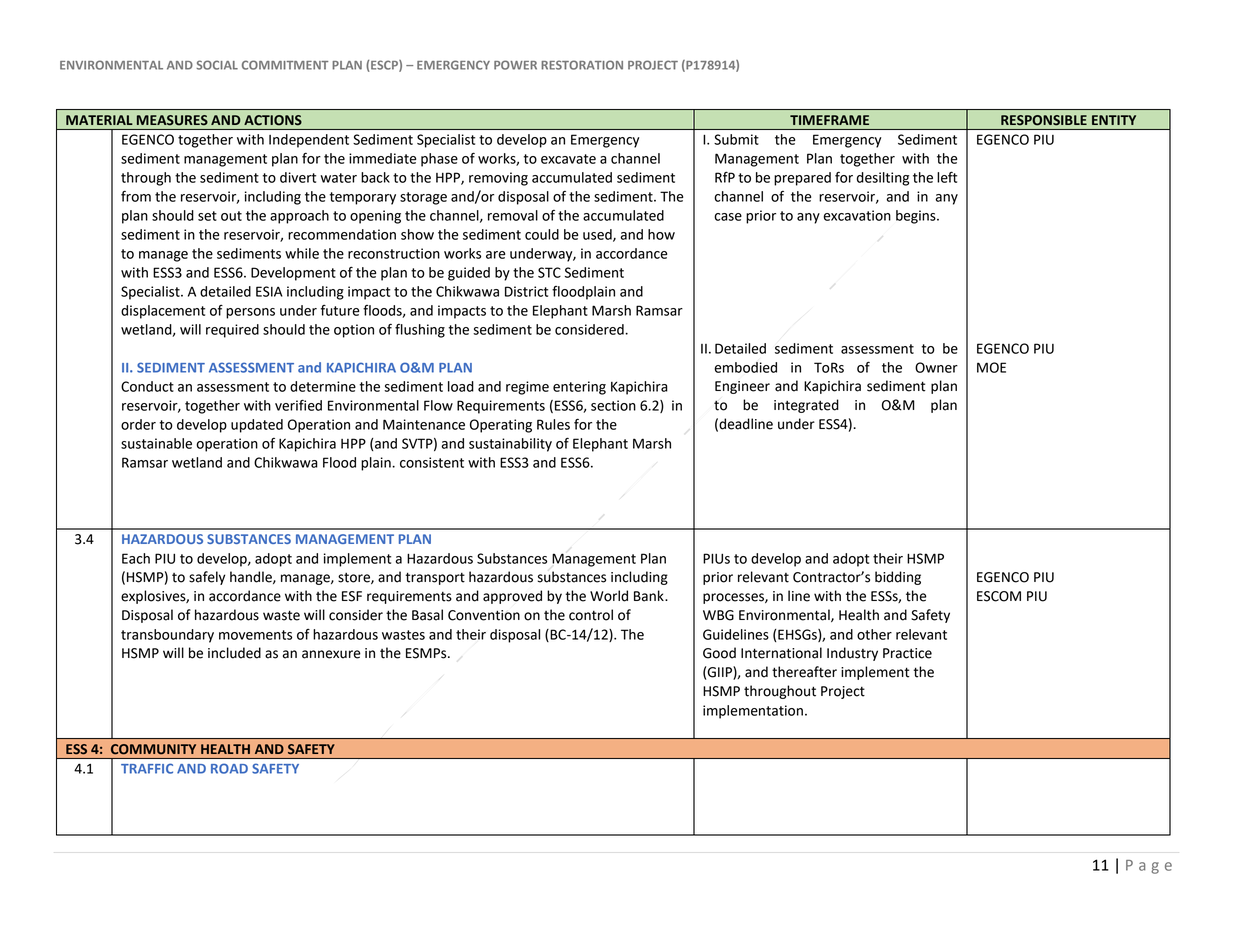  I want to click on updated, so click(257, 426).
